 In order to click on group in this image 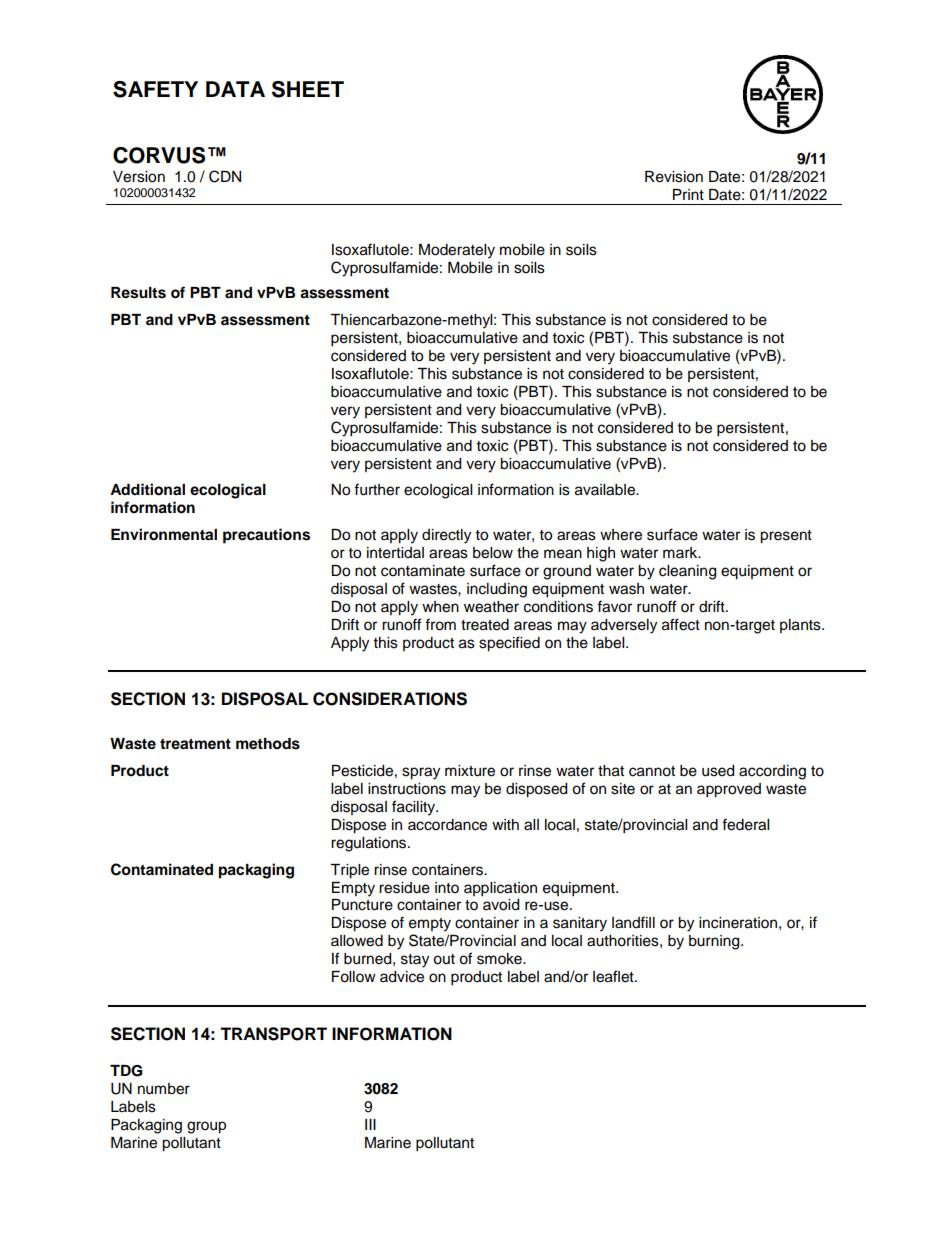, I will do `click(206, 1127)`.
